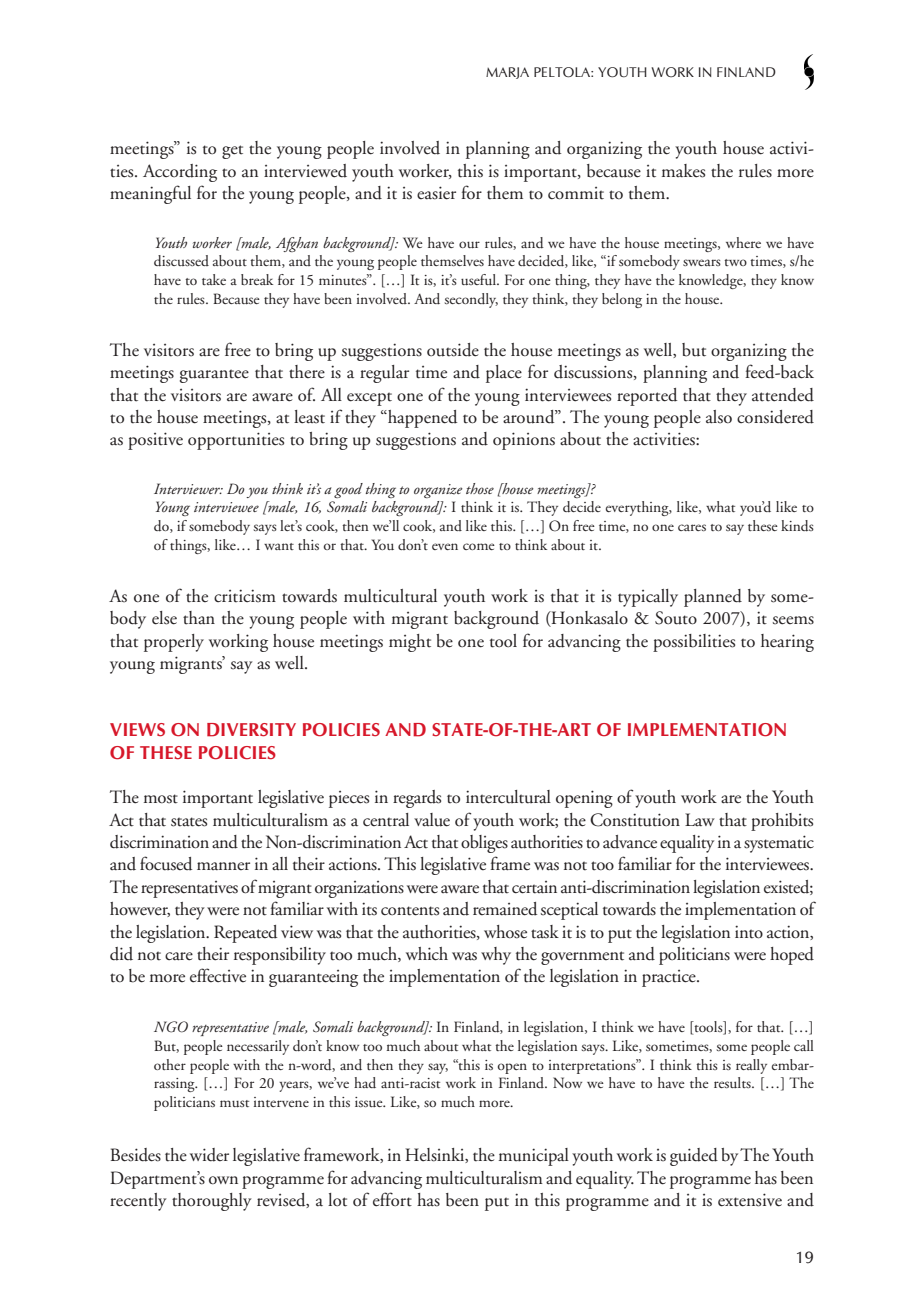 This image has width=924, height=1308. Describe the element at coordinates (223, 866) in the image. I see `manner` at that location.
